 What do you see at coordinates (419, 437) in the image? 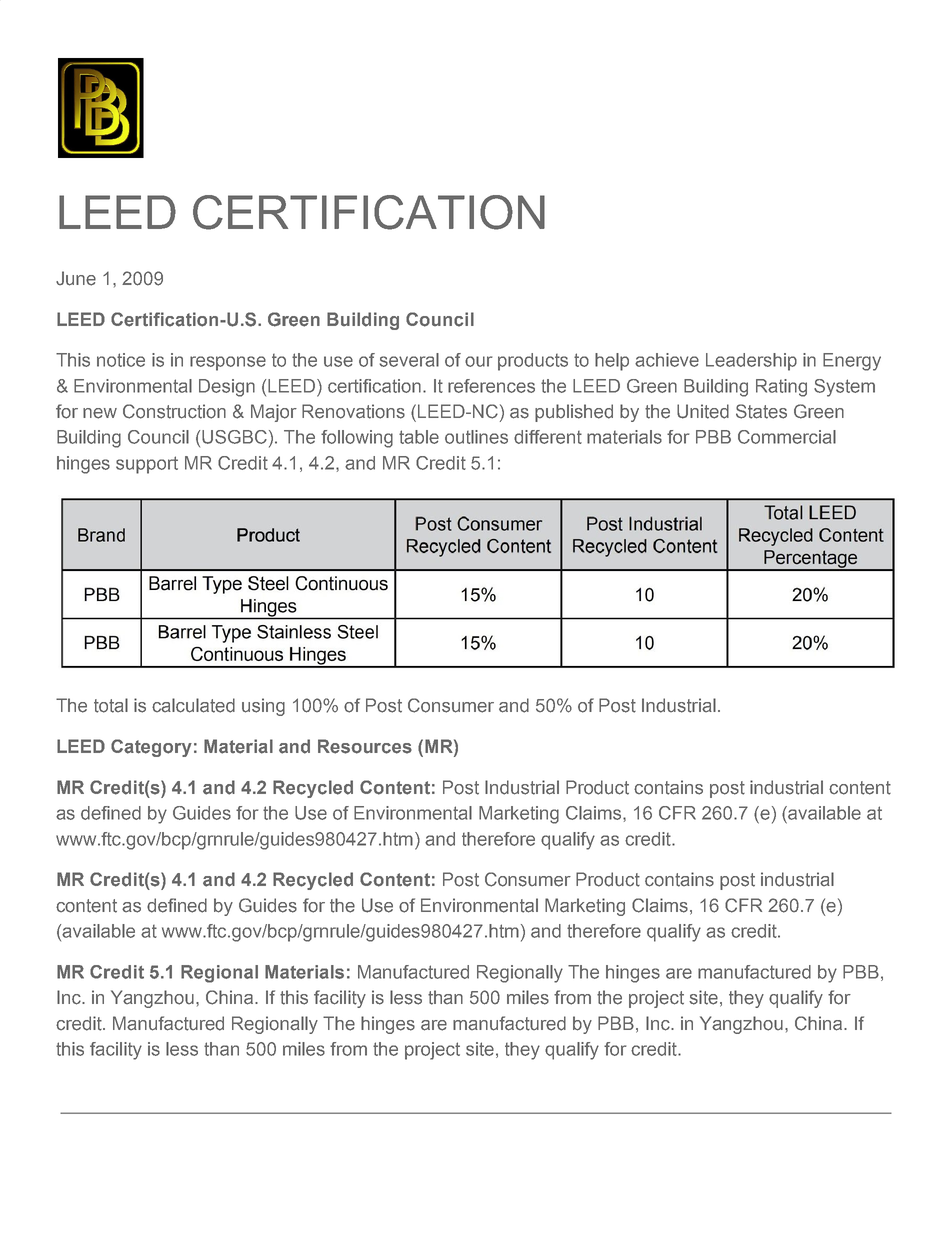
I see `table` at bounding box center [419, 437].
